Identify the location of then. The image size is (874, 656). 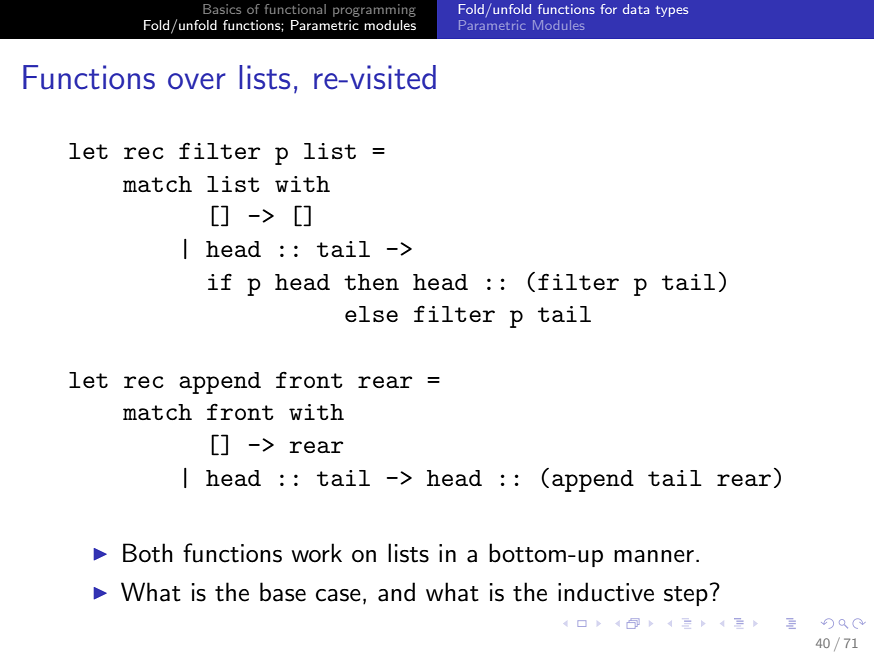
(371, 282).
